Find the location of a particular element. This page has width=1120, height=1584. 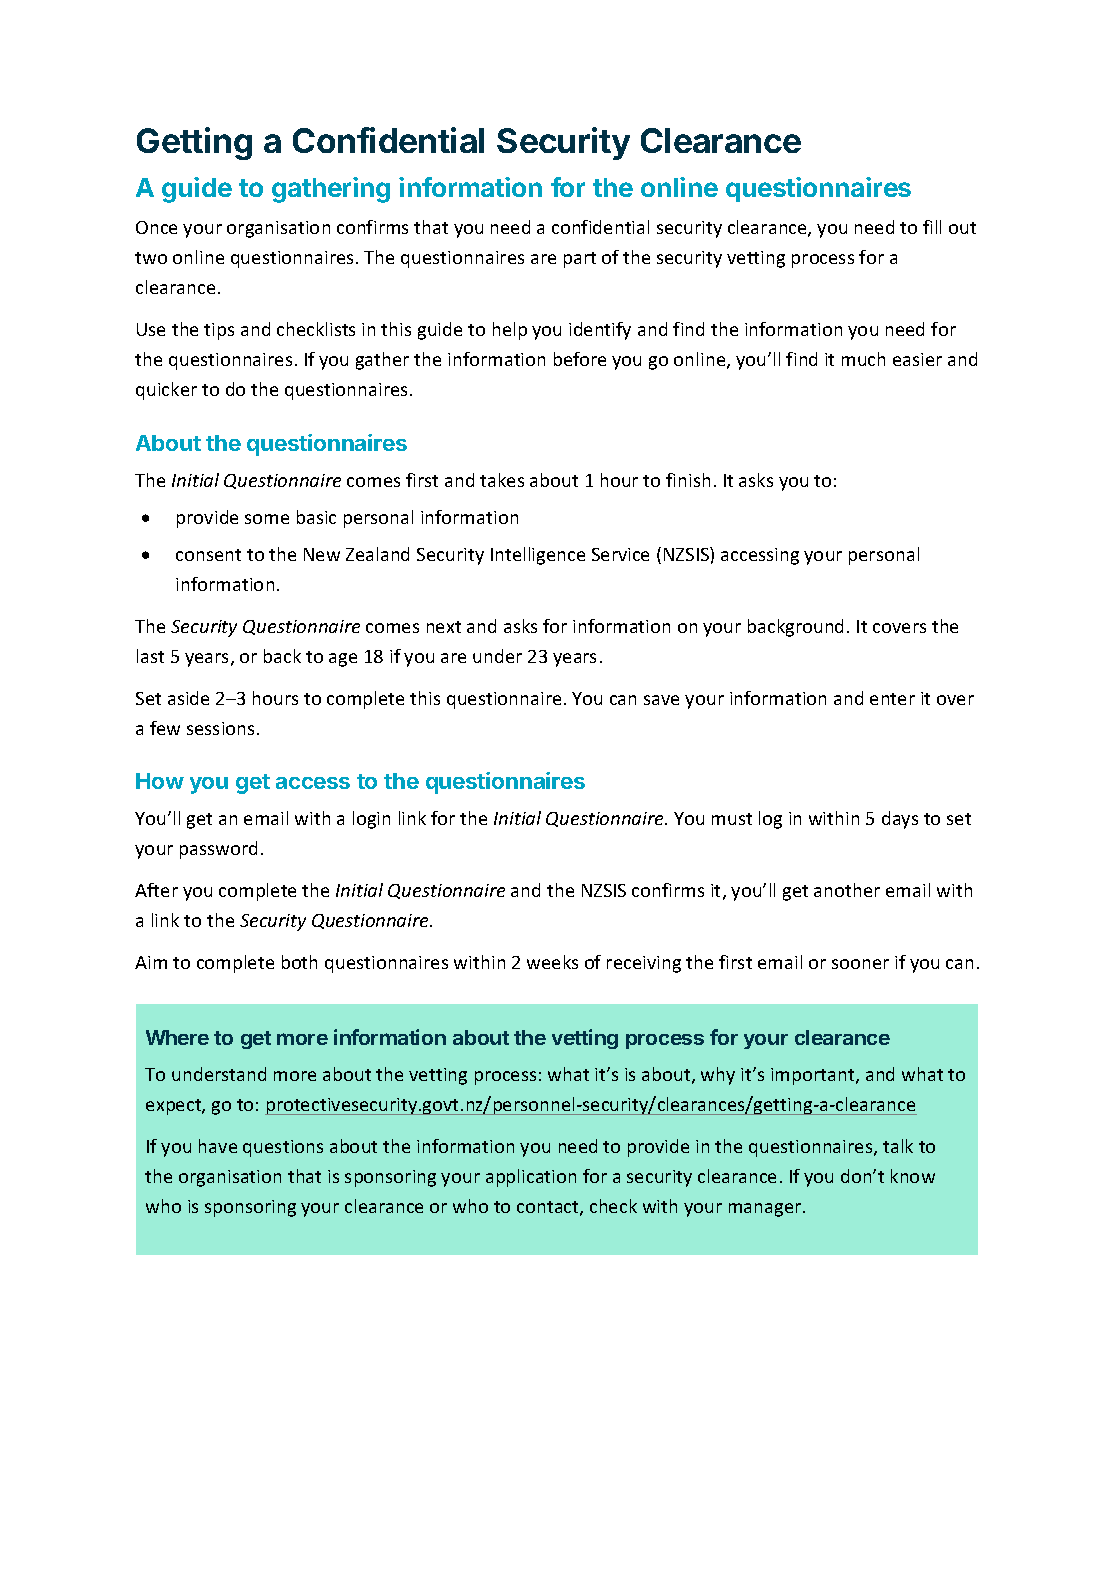

fill is located at coordinates (932, 227).
